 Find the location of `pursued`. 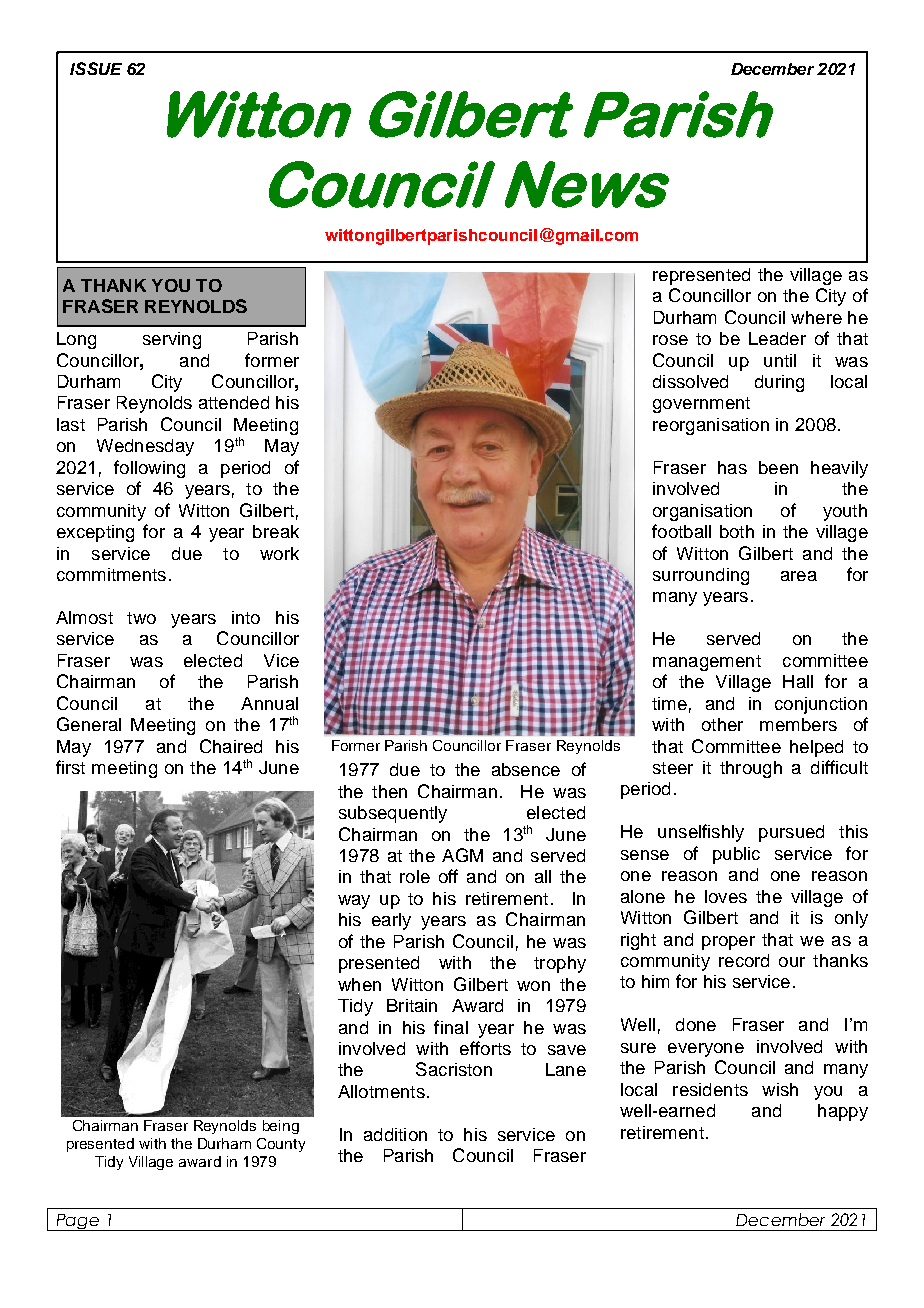

pursued is located at coordinates (791, 833).
